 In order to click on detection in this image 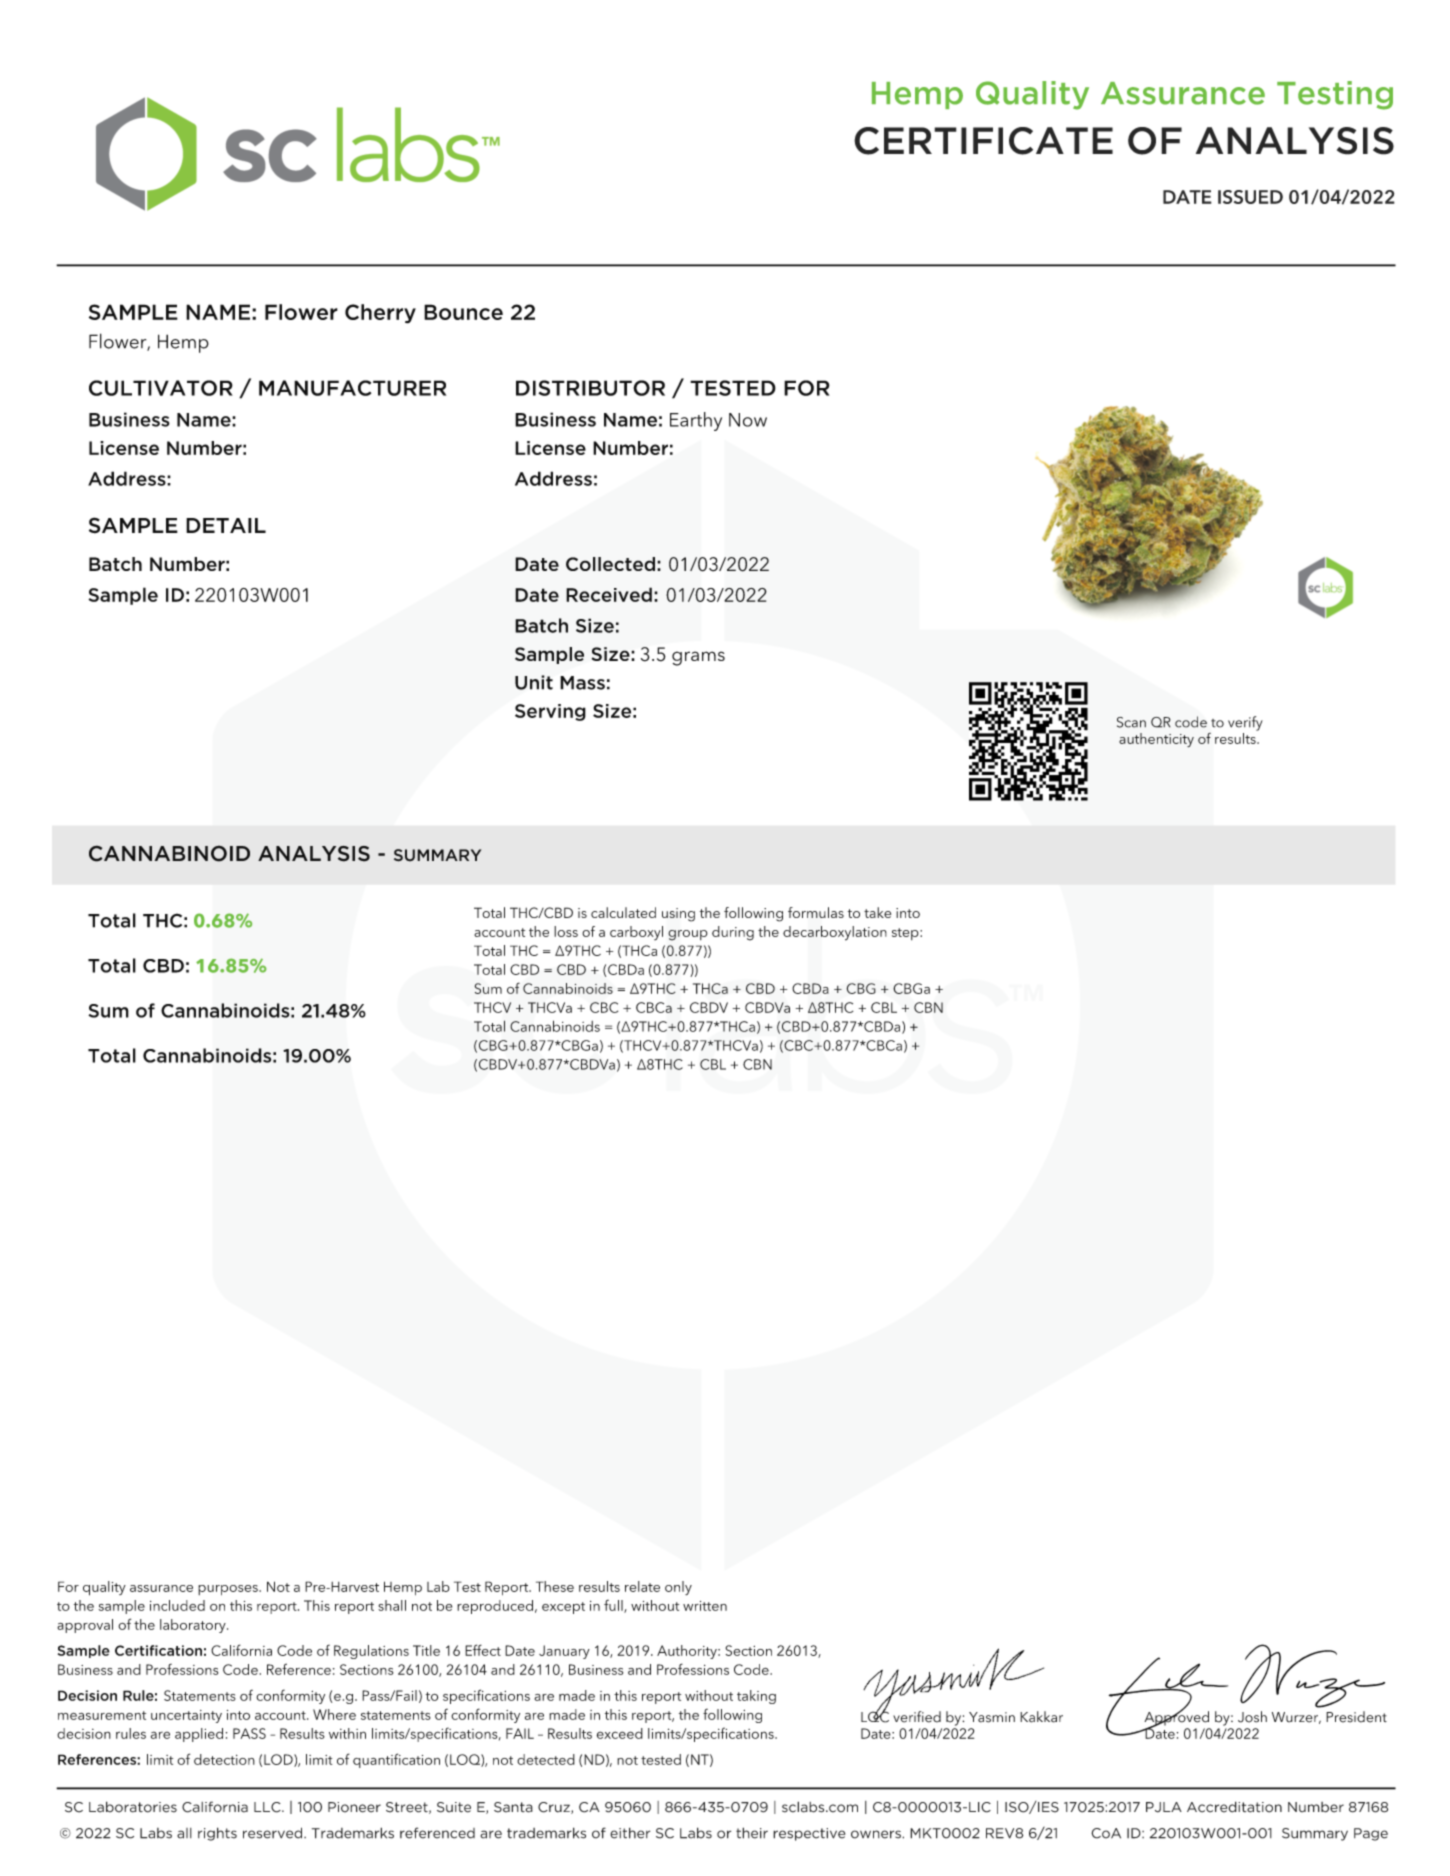, I will do `click(224, 1759)`.
